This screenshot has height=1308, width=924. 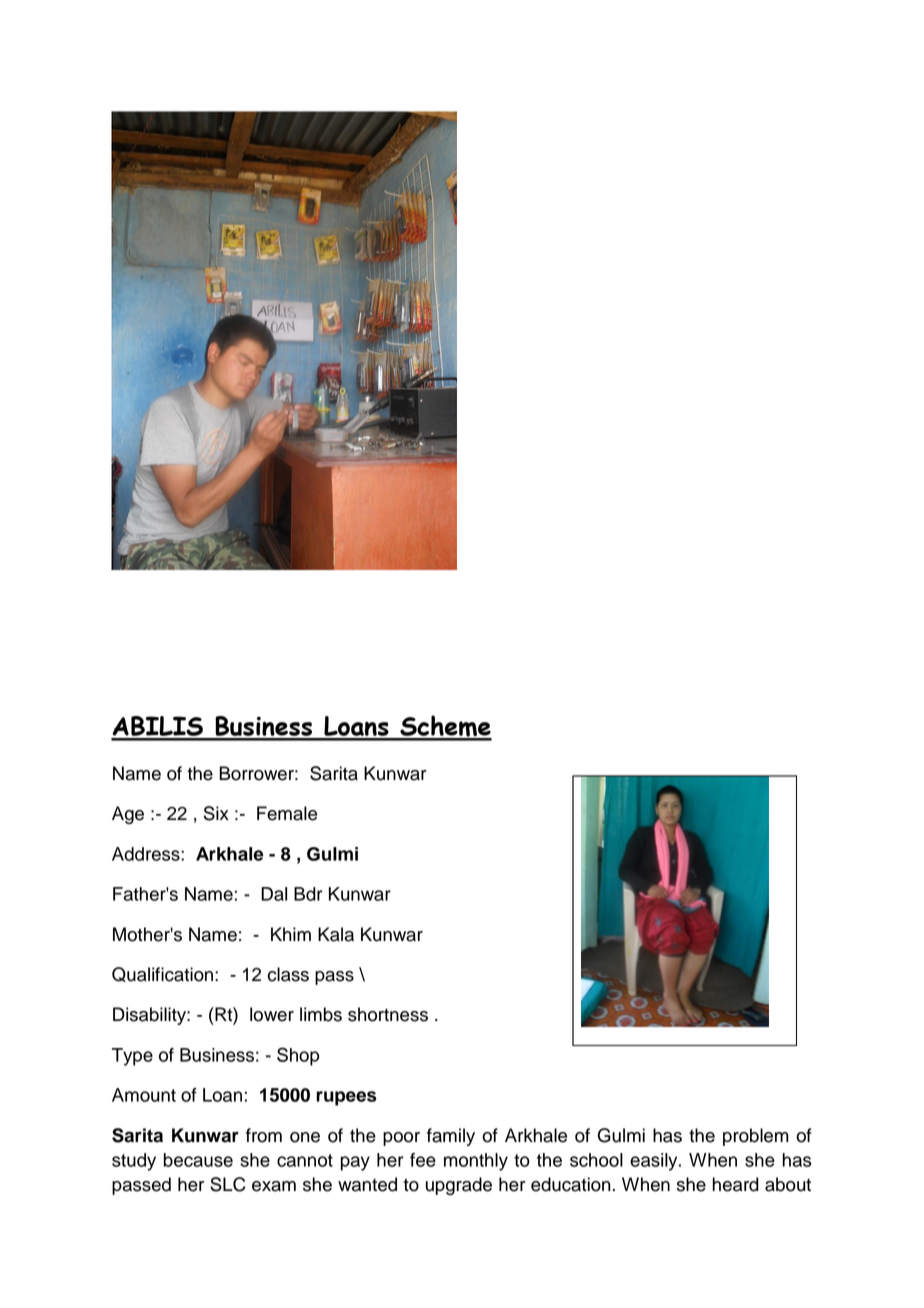 What do you see at coordinates (459, 1186) in the screenshot?
I see `upgrade` at bounding box center [459, 1186].
